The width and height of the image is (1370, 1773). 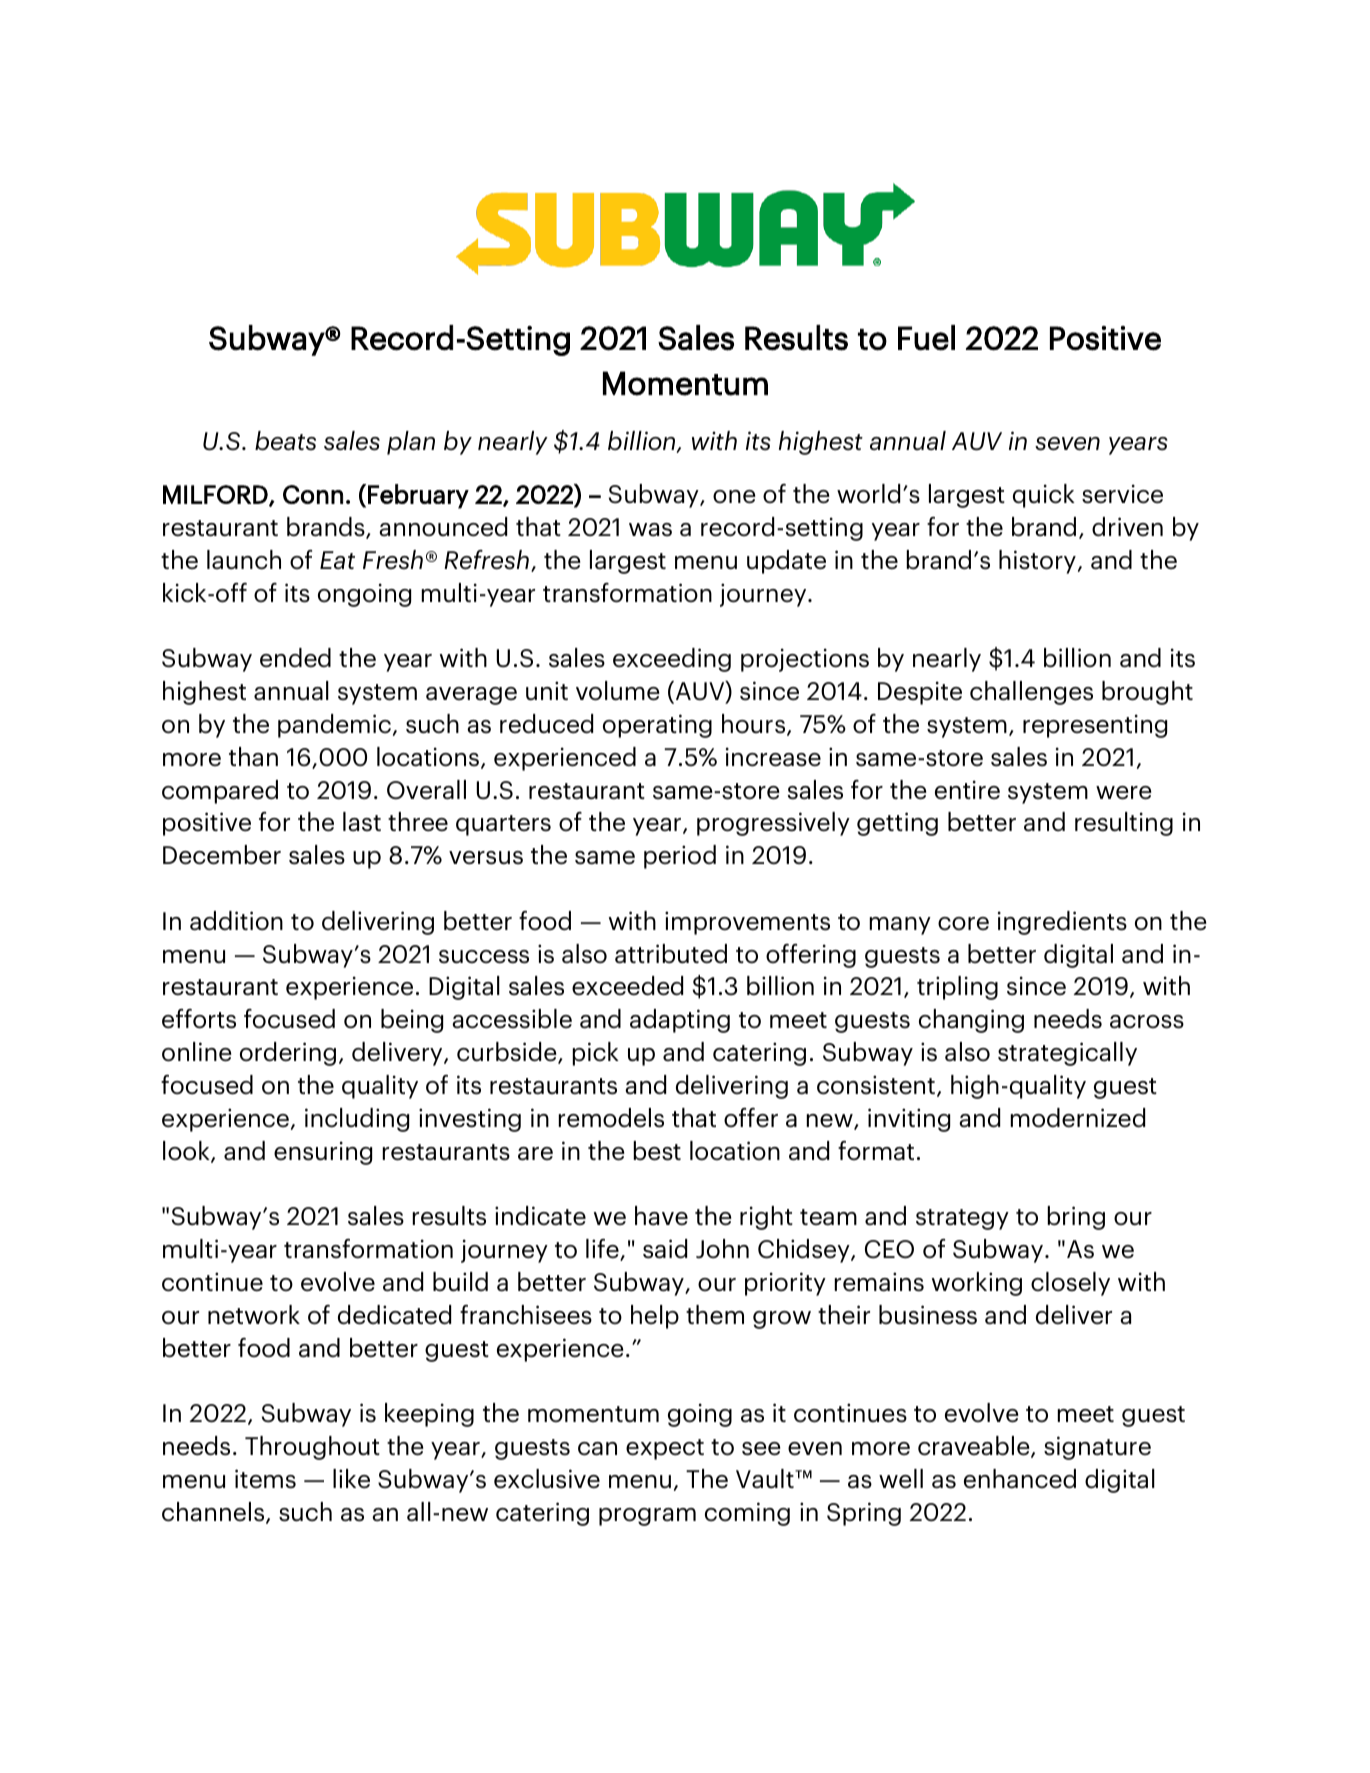 I want to click on remodels, so click(x=611, y=1118).
